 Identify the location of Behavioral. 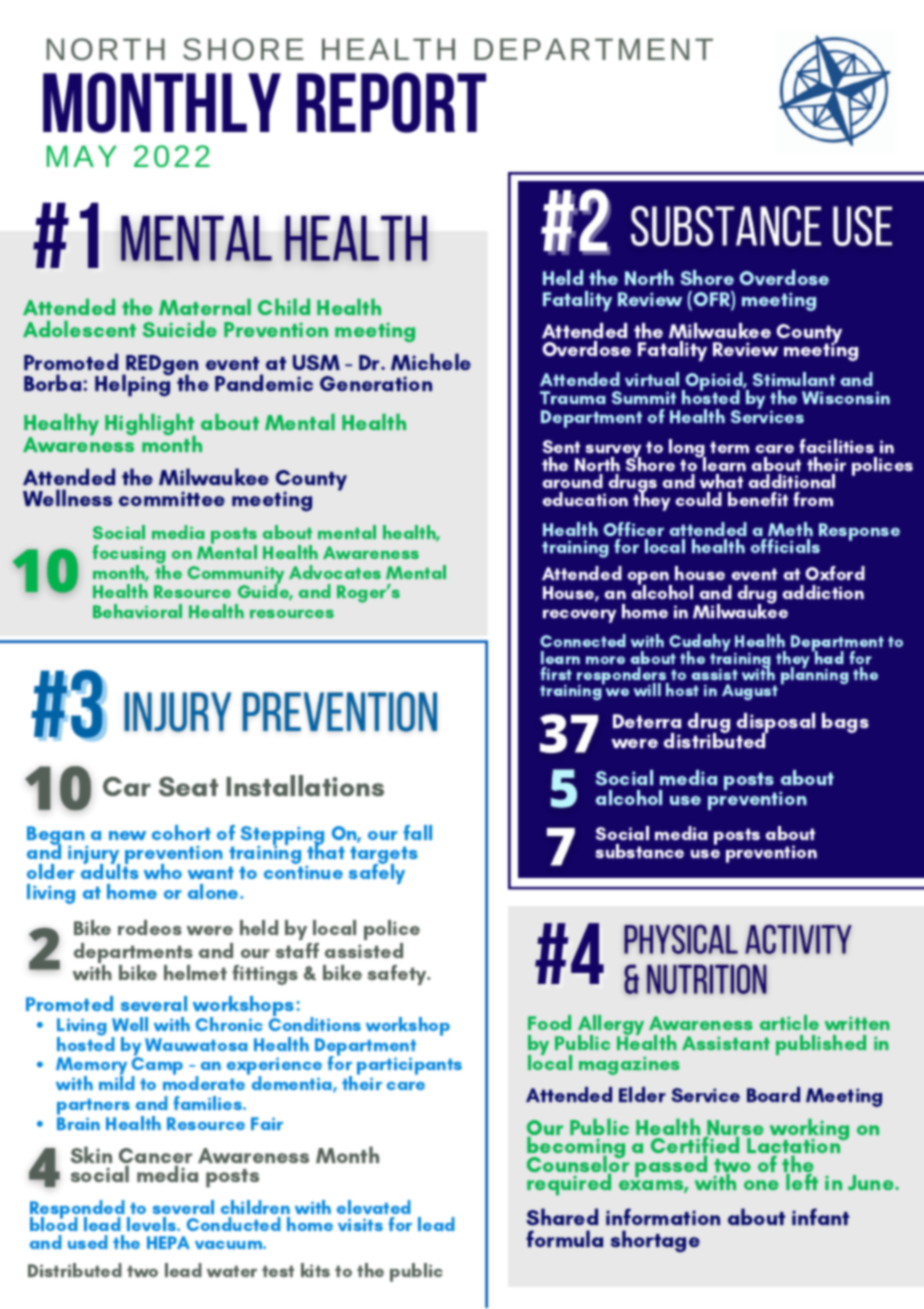
(137, 611).
